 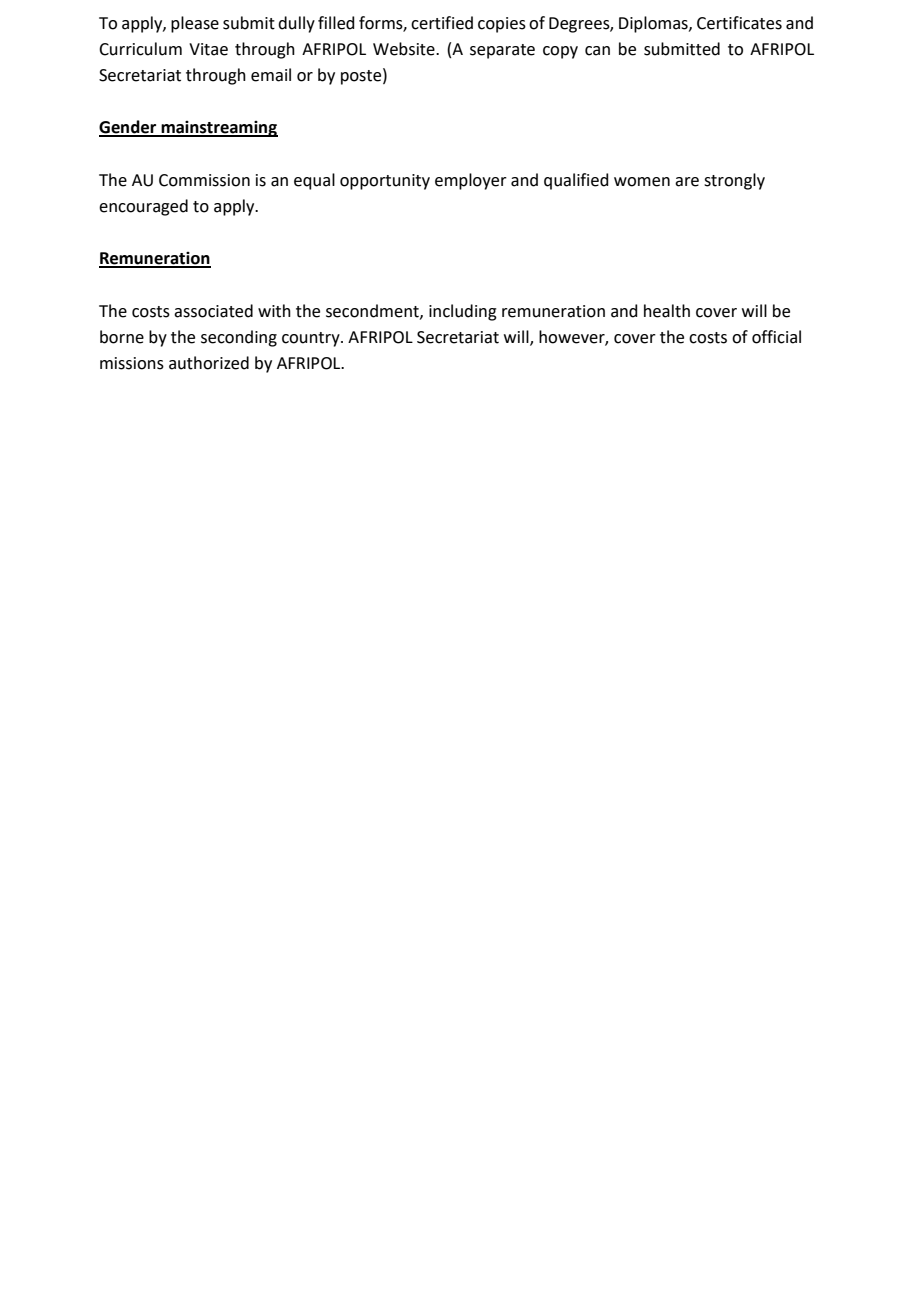 I want to click on country, so click(x=312, y=339).
